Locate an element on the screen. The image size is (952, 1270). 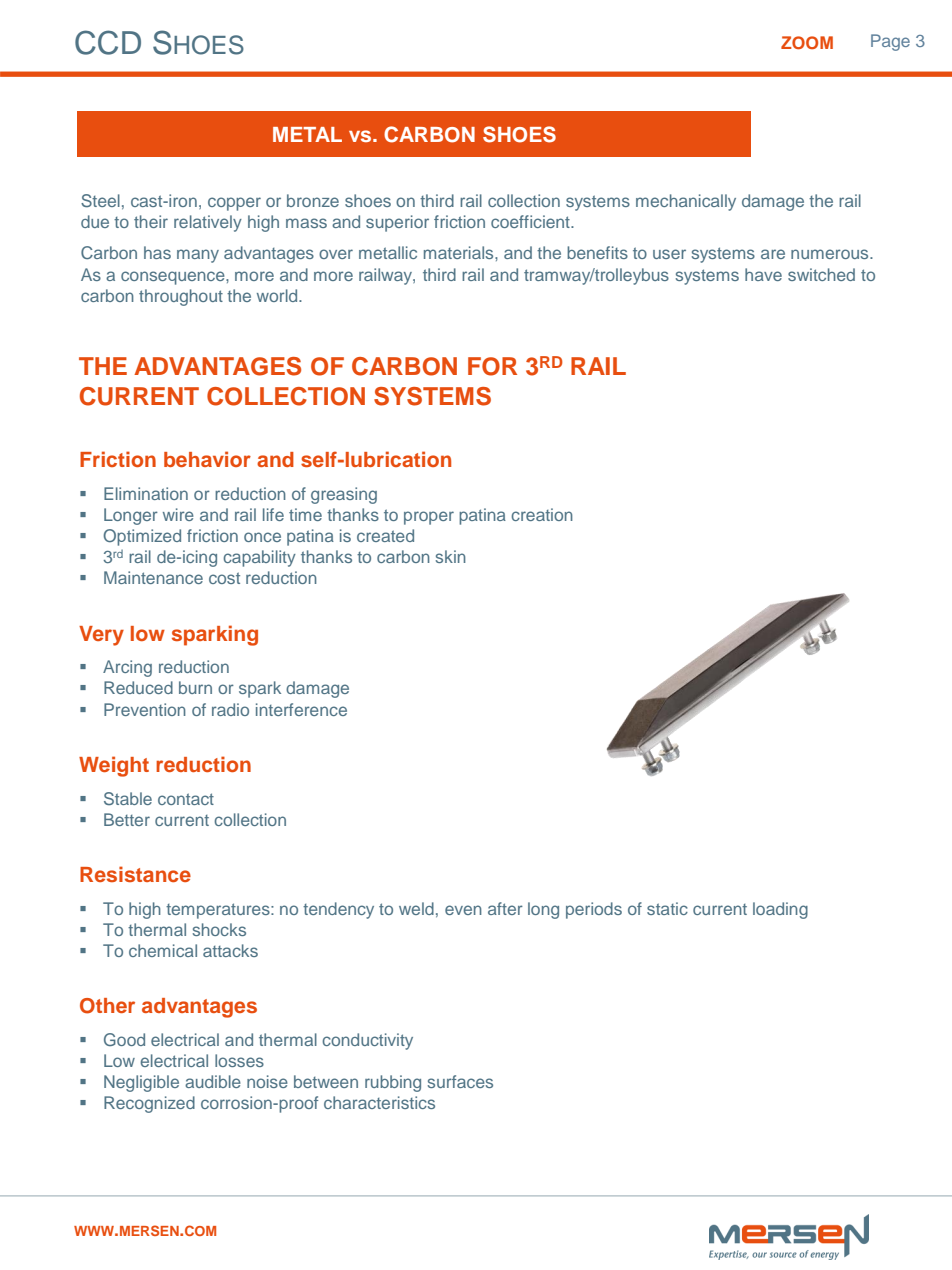
FOR is located at coordinates (492, 366).
